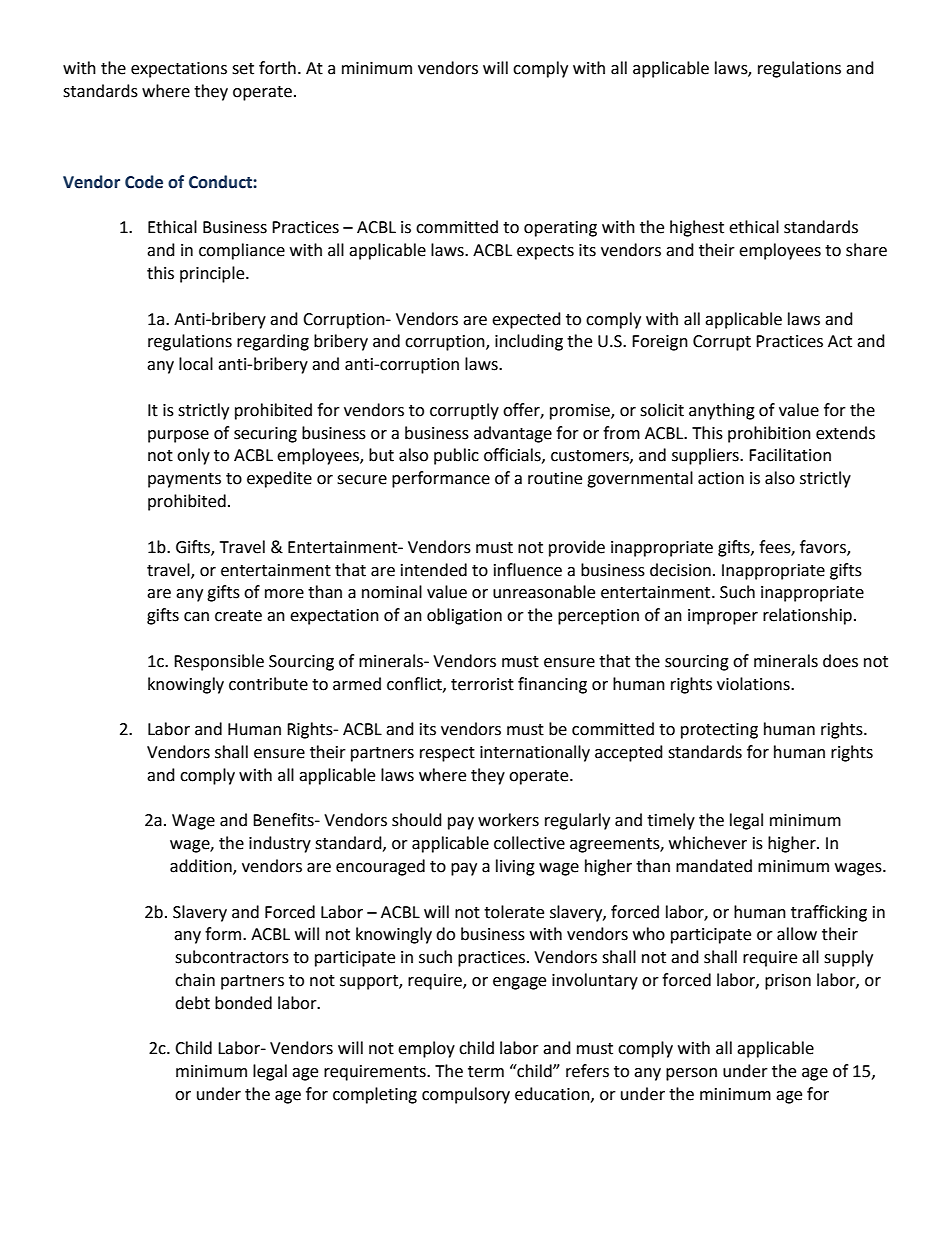 Image resolution: width=952 pixels, height=1233 pixels. I want to click on person, so click(691, 1074).
